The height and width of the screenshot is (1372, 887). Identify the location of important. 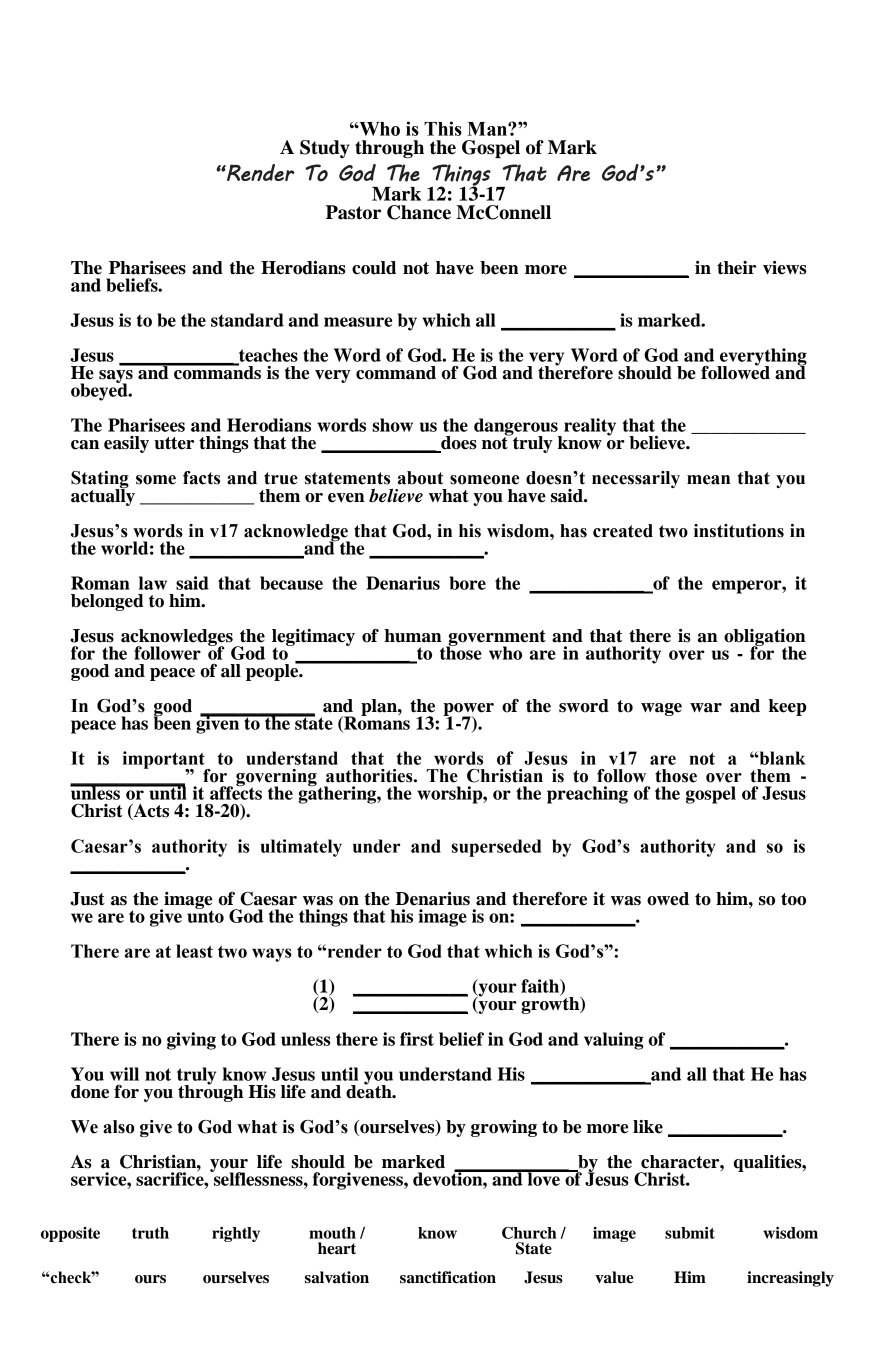
(165, 761).
